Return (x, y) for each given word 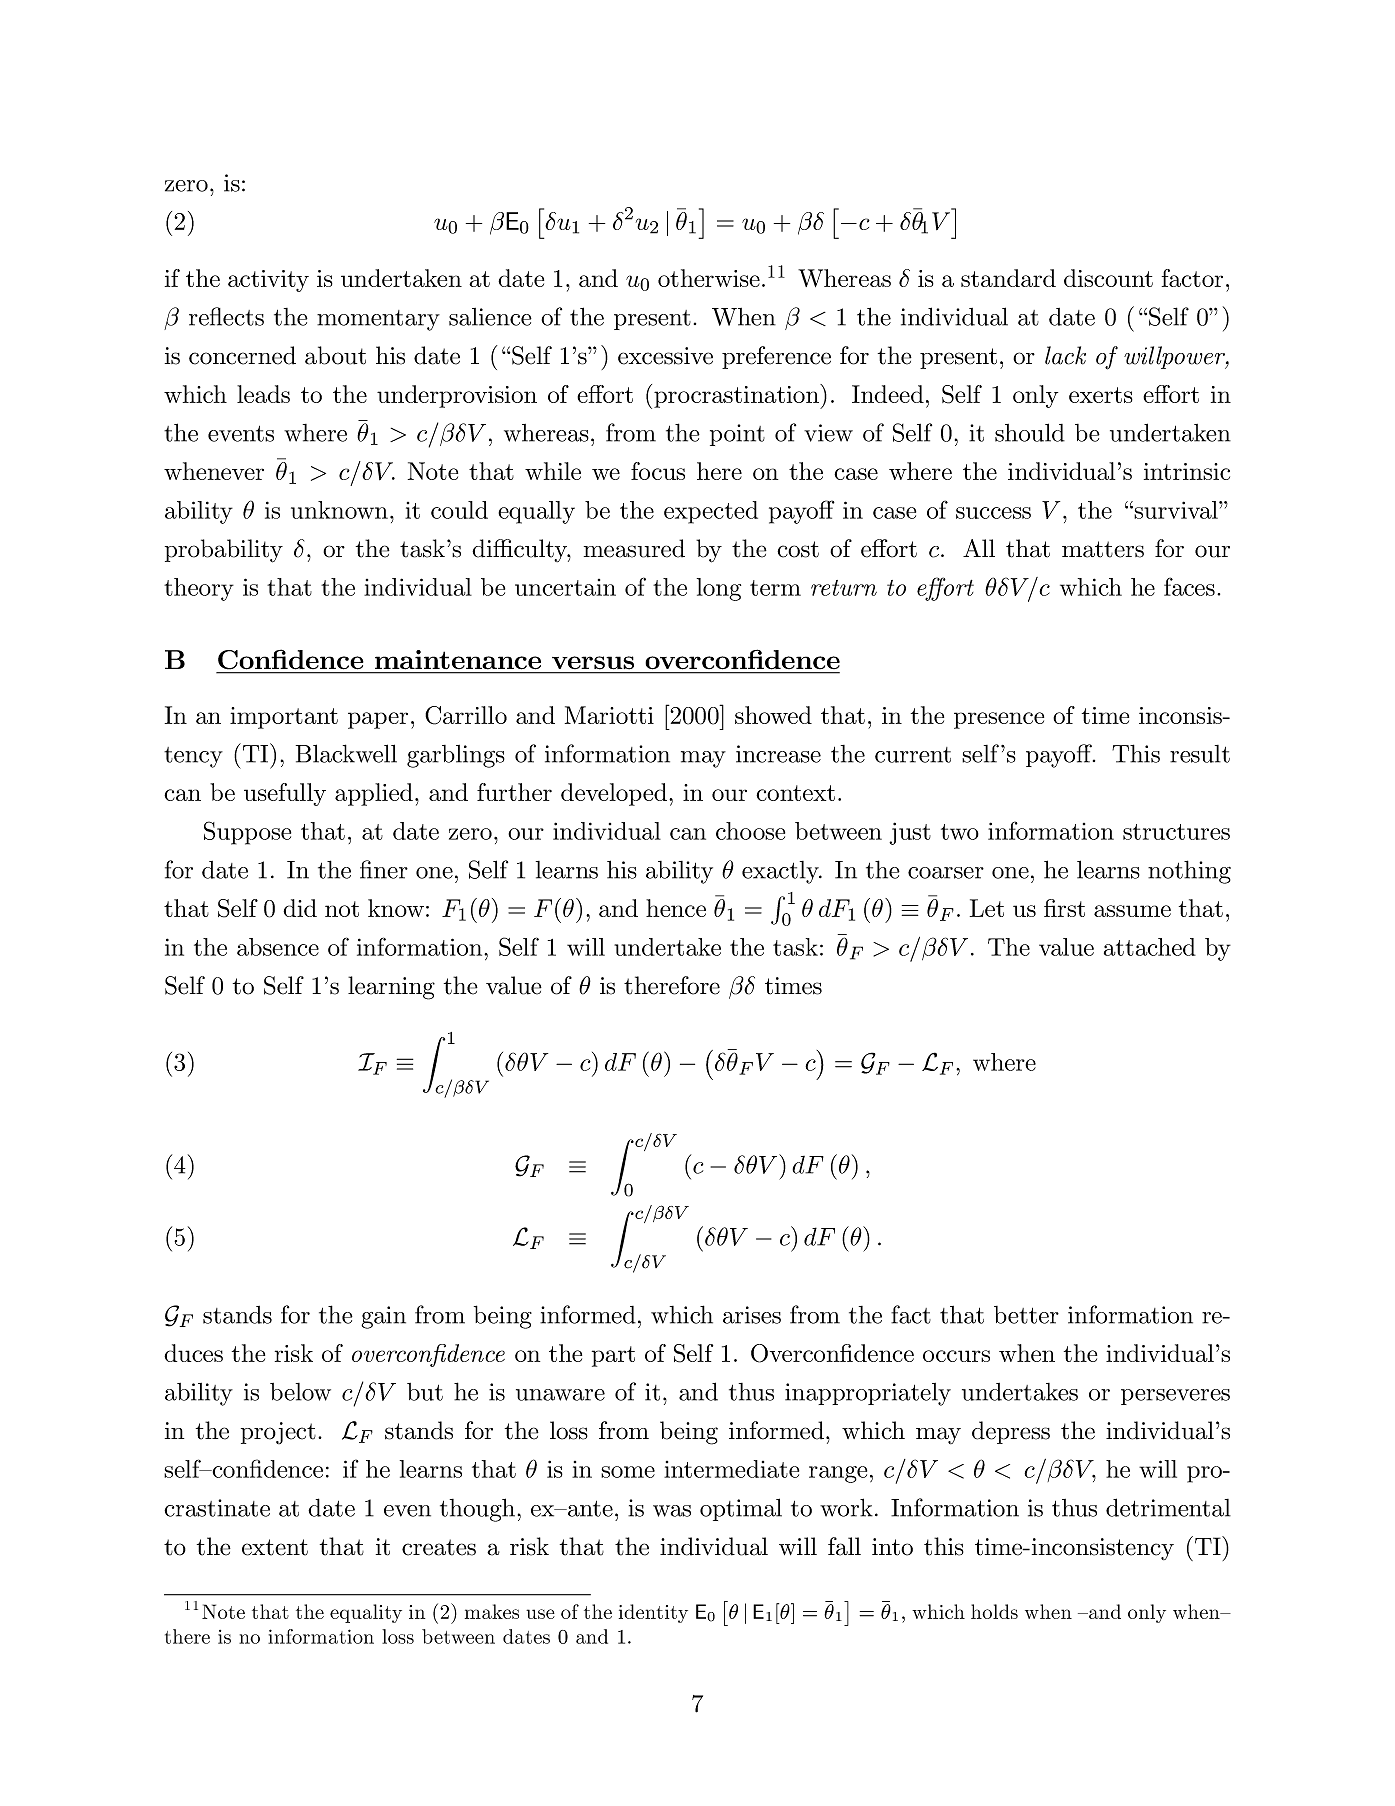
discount (1108, 278)
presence (999, 720)
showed (773, 715)
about (335, 355)
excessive (665, 356)
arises (752, 1315)
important (284, 718)
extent (275, 1547)
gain (383, 1317)
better (1026, 1315)
